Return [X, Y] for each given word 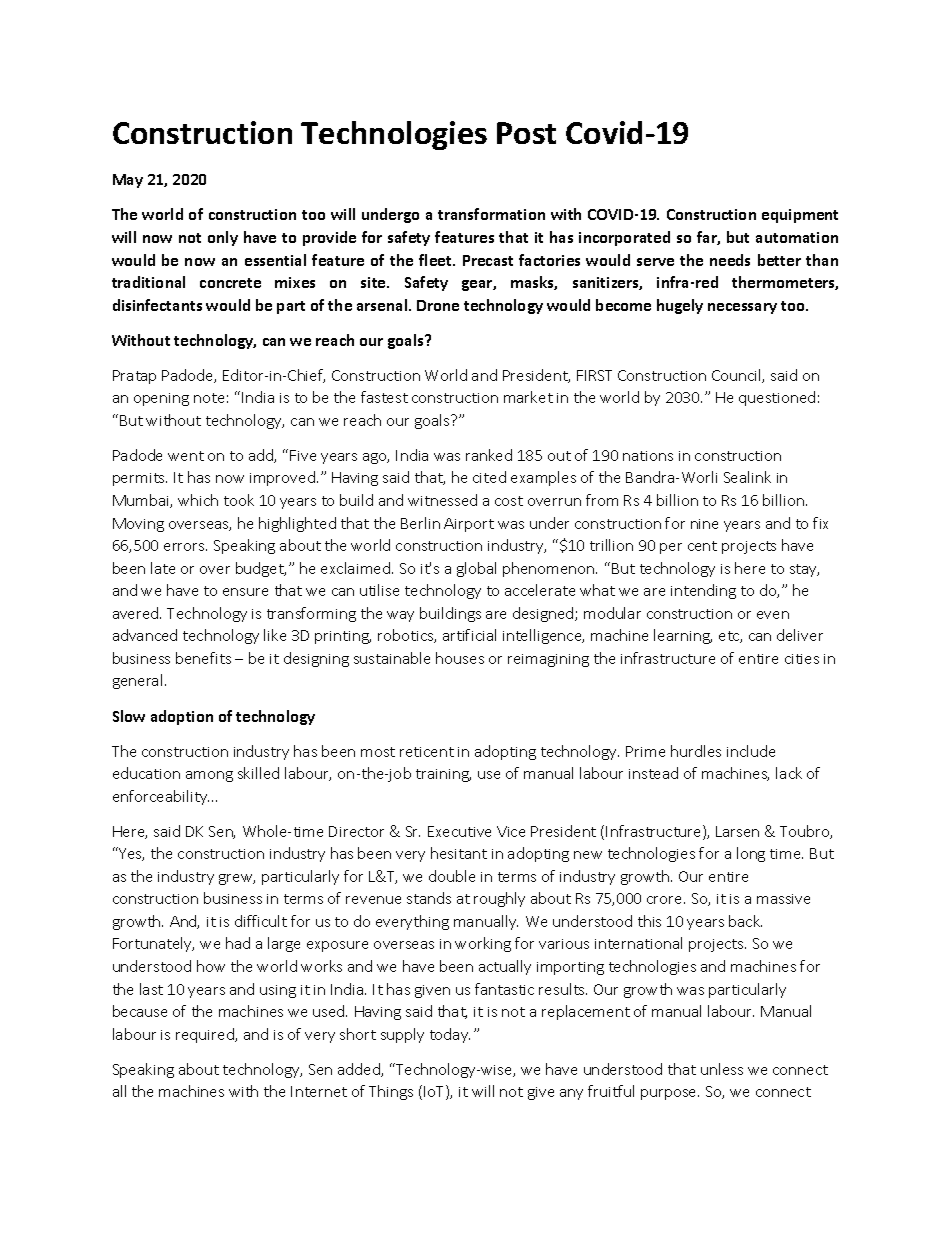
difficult [261, 921]
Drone [438, 305]
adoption [182, 717]
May [128, 181]
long [751, 854]
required [206, 1035]
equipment [800, 216]
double [452, 876]
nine [704, 524]
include [751, 751]
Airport [469, 525]
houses [460, 658]
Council [737, 376]
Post [526, 133]
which [198, 500]
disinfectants [157, 305]
